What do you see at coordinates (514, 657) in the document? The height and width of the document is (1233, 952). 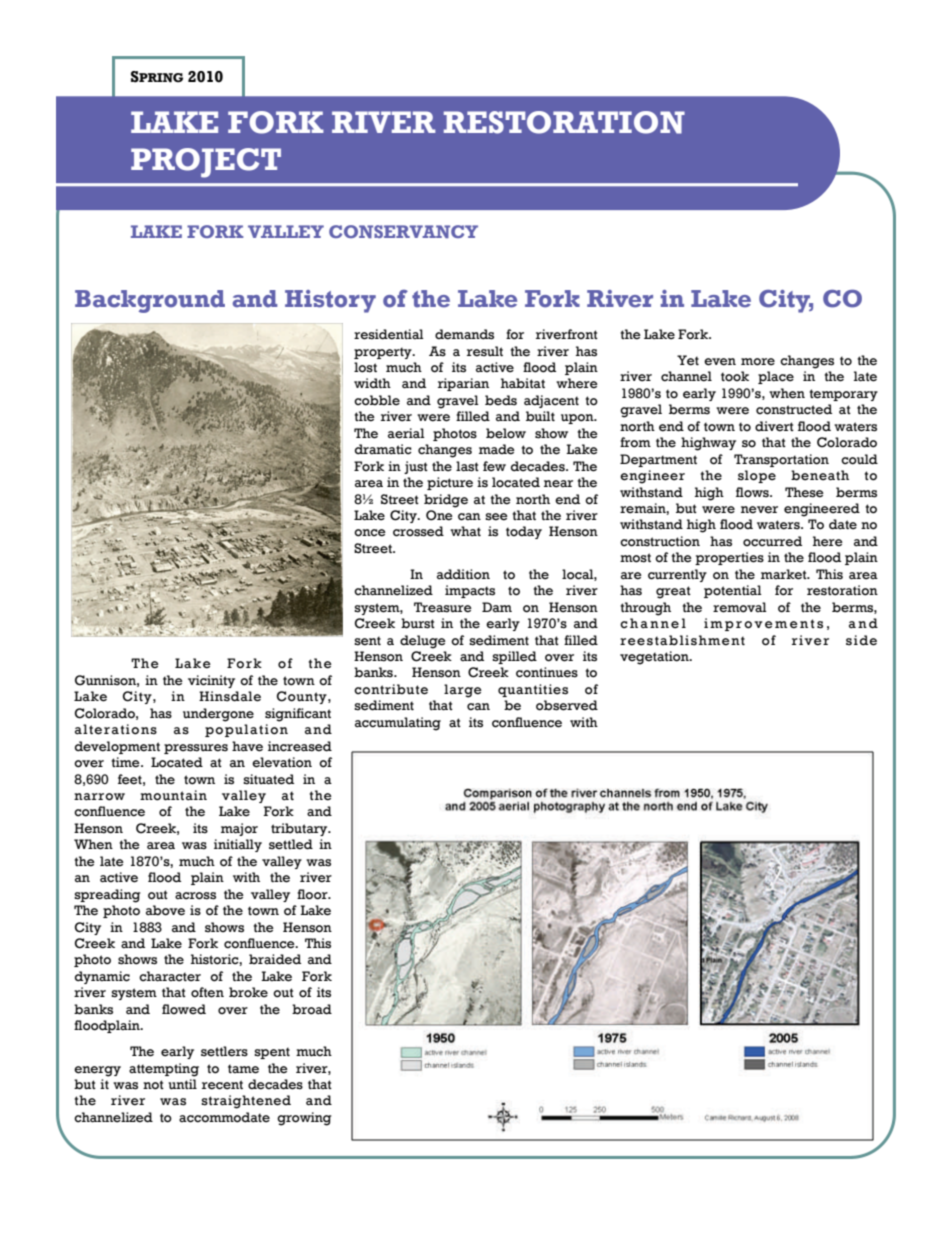 I see `spilled` at bounding box center [514, 657].
